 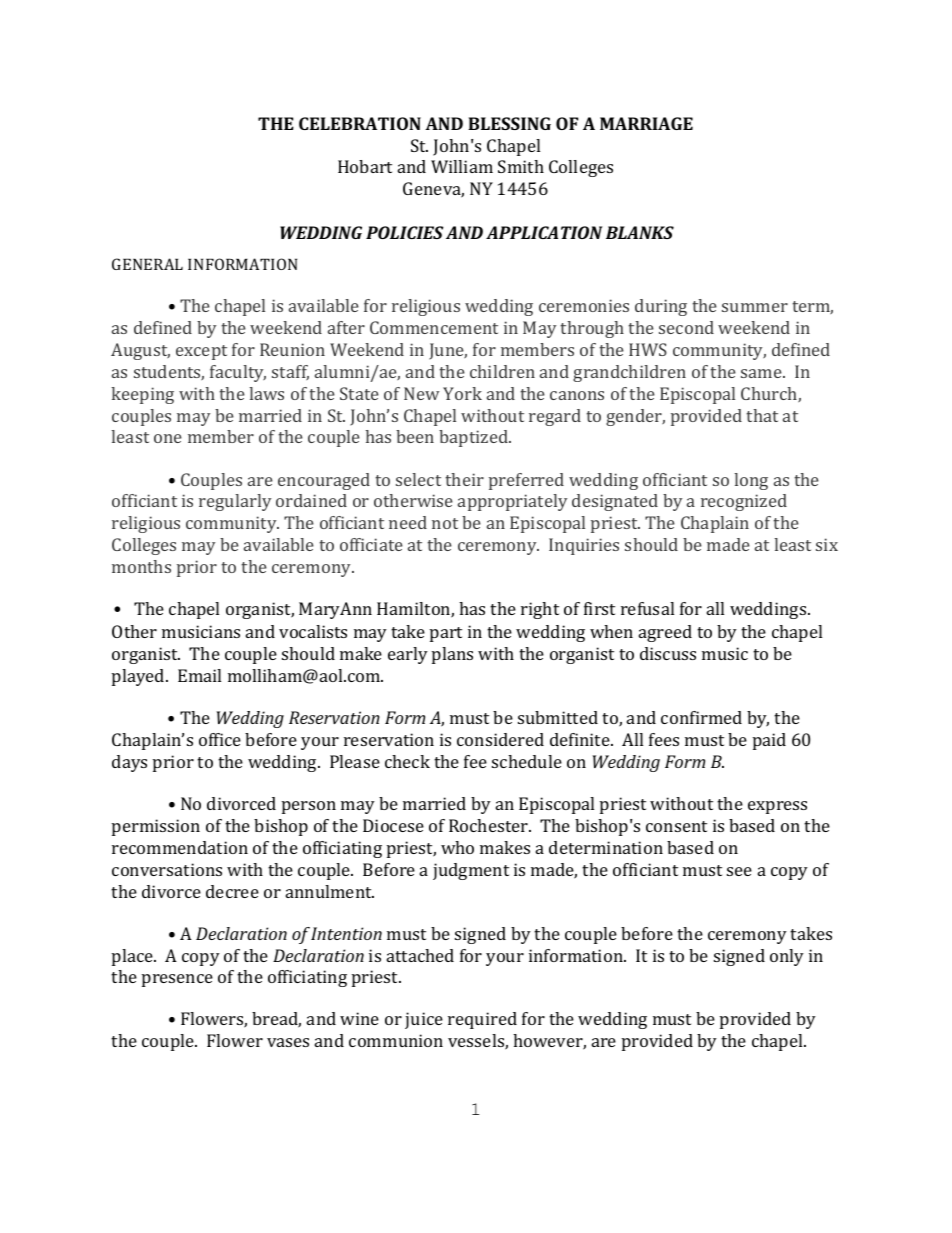 What do you see at coordinates (177, 980) in the page?
I see `presence` at bounding box center [177, 980].
